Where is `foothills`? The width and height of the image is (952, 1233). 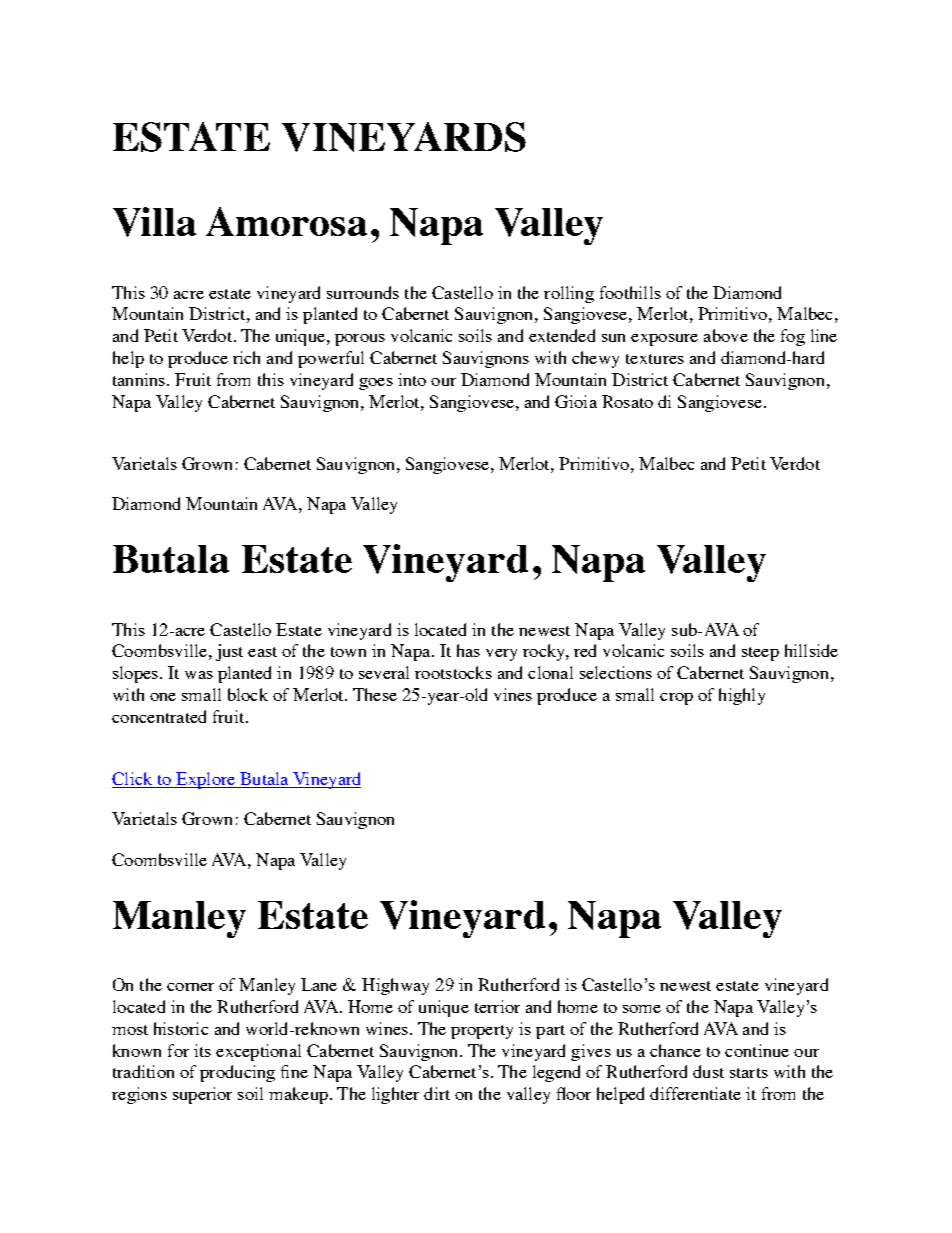 foothills is located at coordinates (630, 292).
